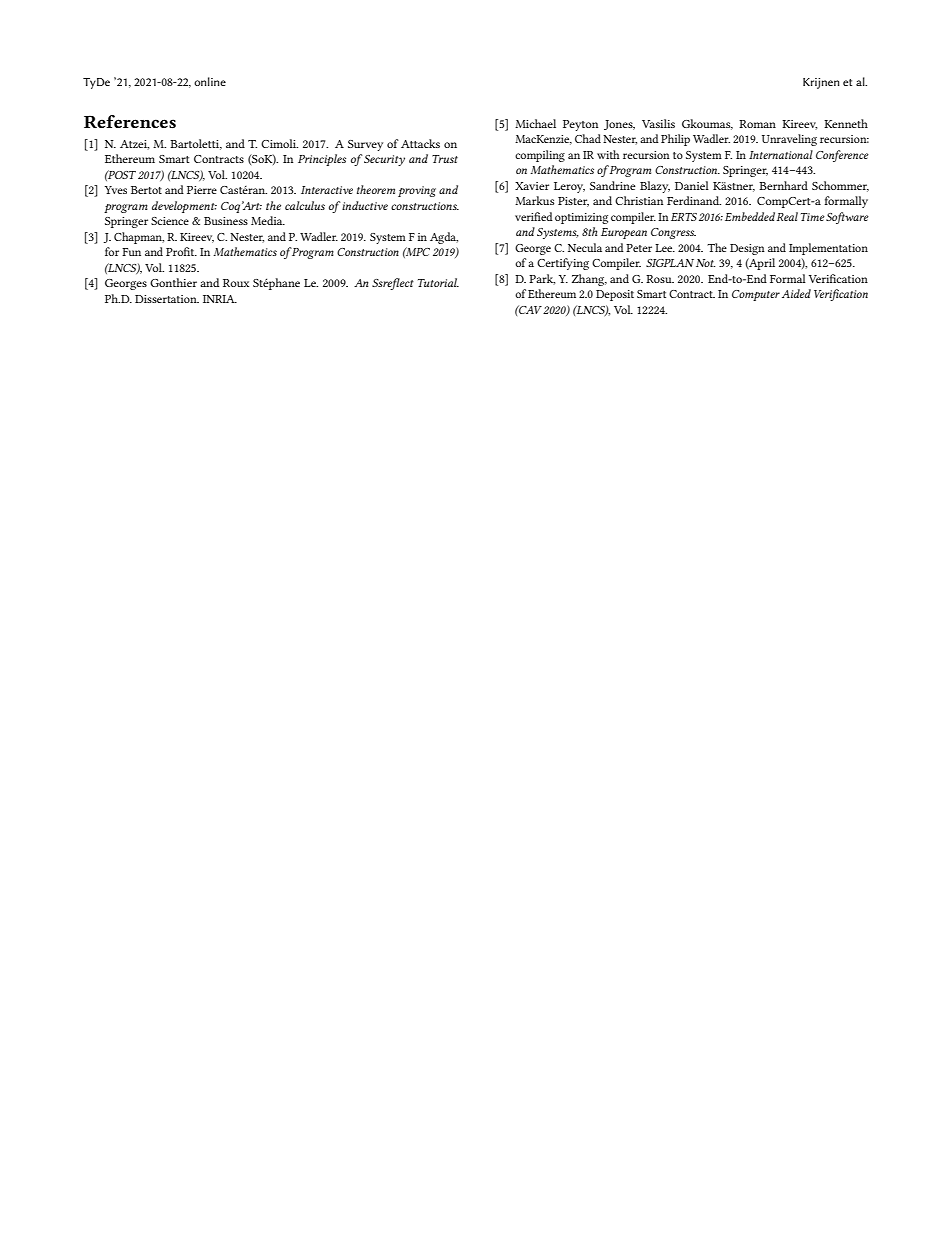  I want to click on Xavier, so click(532, 186).
